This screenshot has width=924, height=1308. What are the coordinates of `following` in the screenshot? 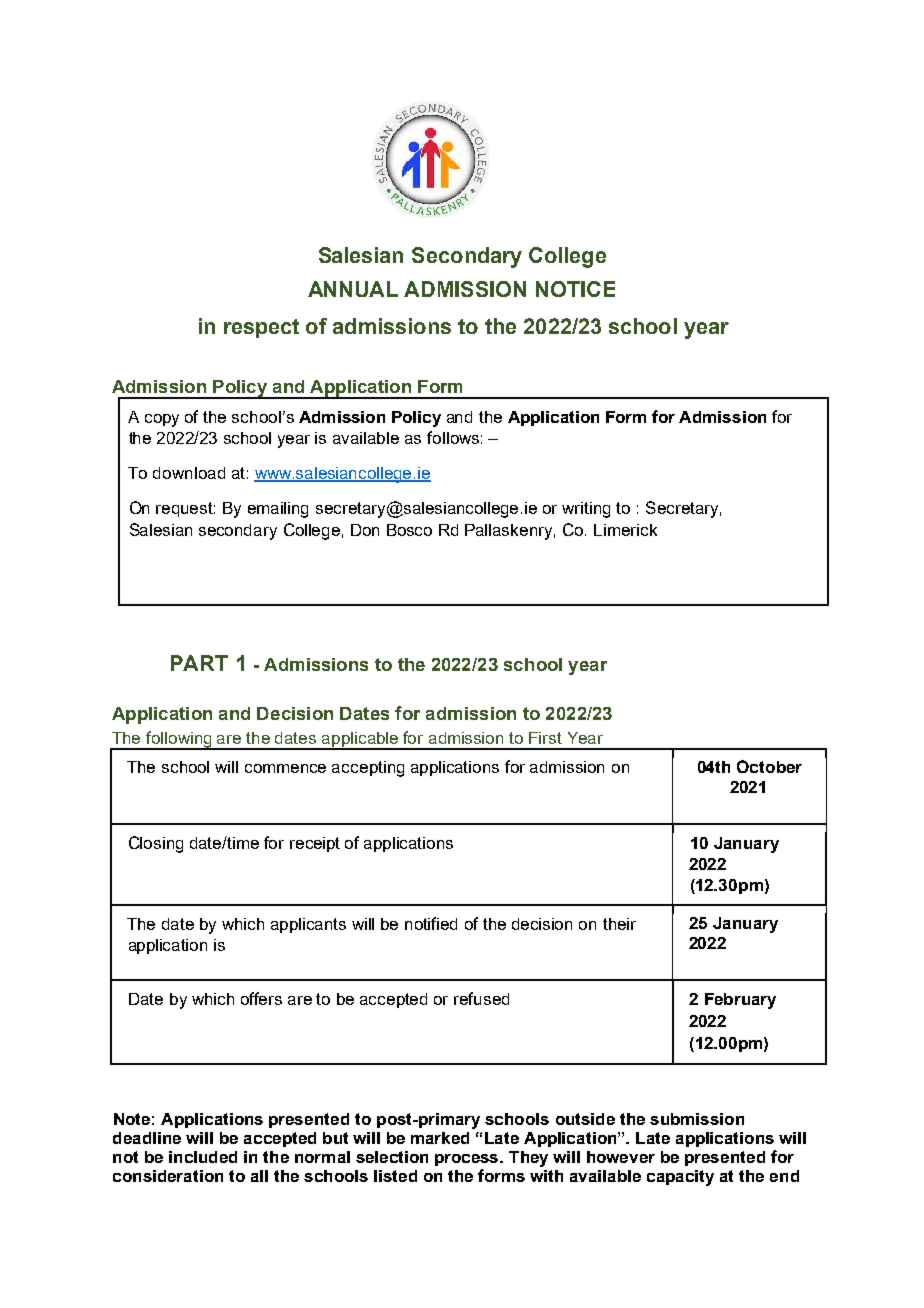 It's located at (179, 740).
